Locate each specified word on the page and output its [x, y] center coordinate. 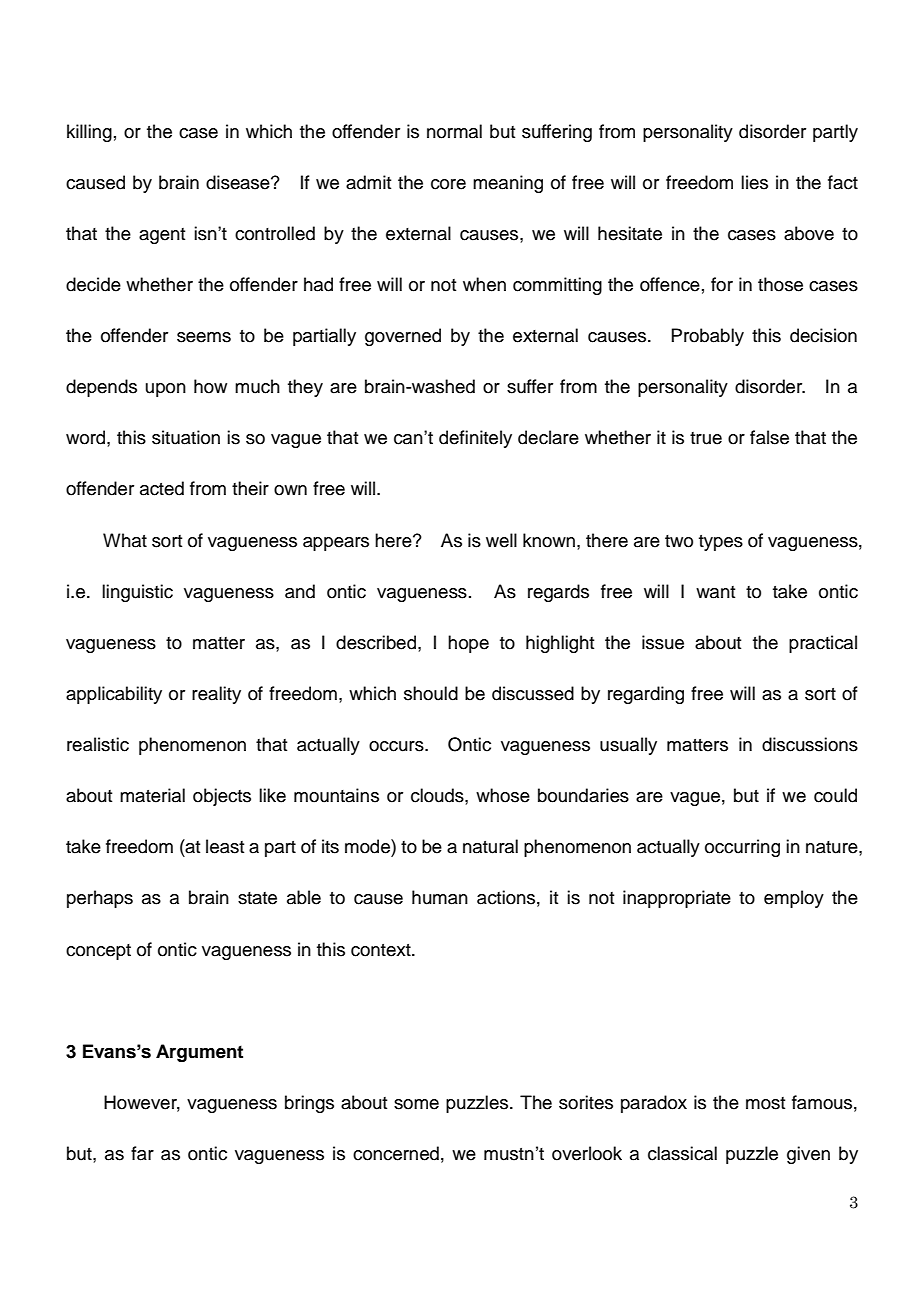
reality [216, 695]
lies [754, 182]
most [765, 1103]
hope [468, 644]
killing [89, 133]
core [448, 184]
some [416, 1104]
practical [823, 644]
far [142, 1153]
